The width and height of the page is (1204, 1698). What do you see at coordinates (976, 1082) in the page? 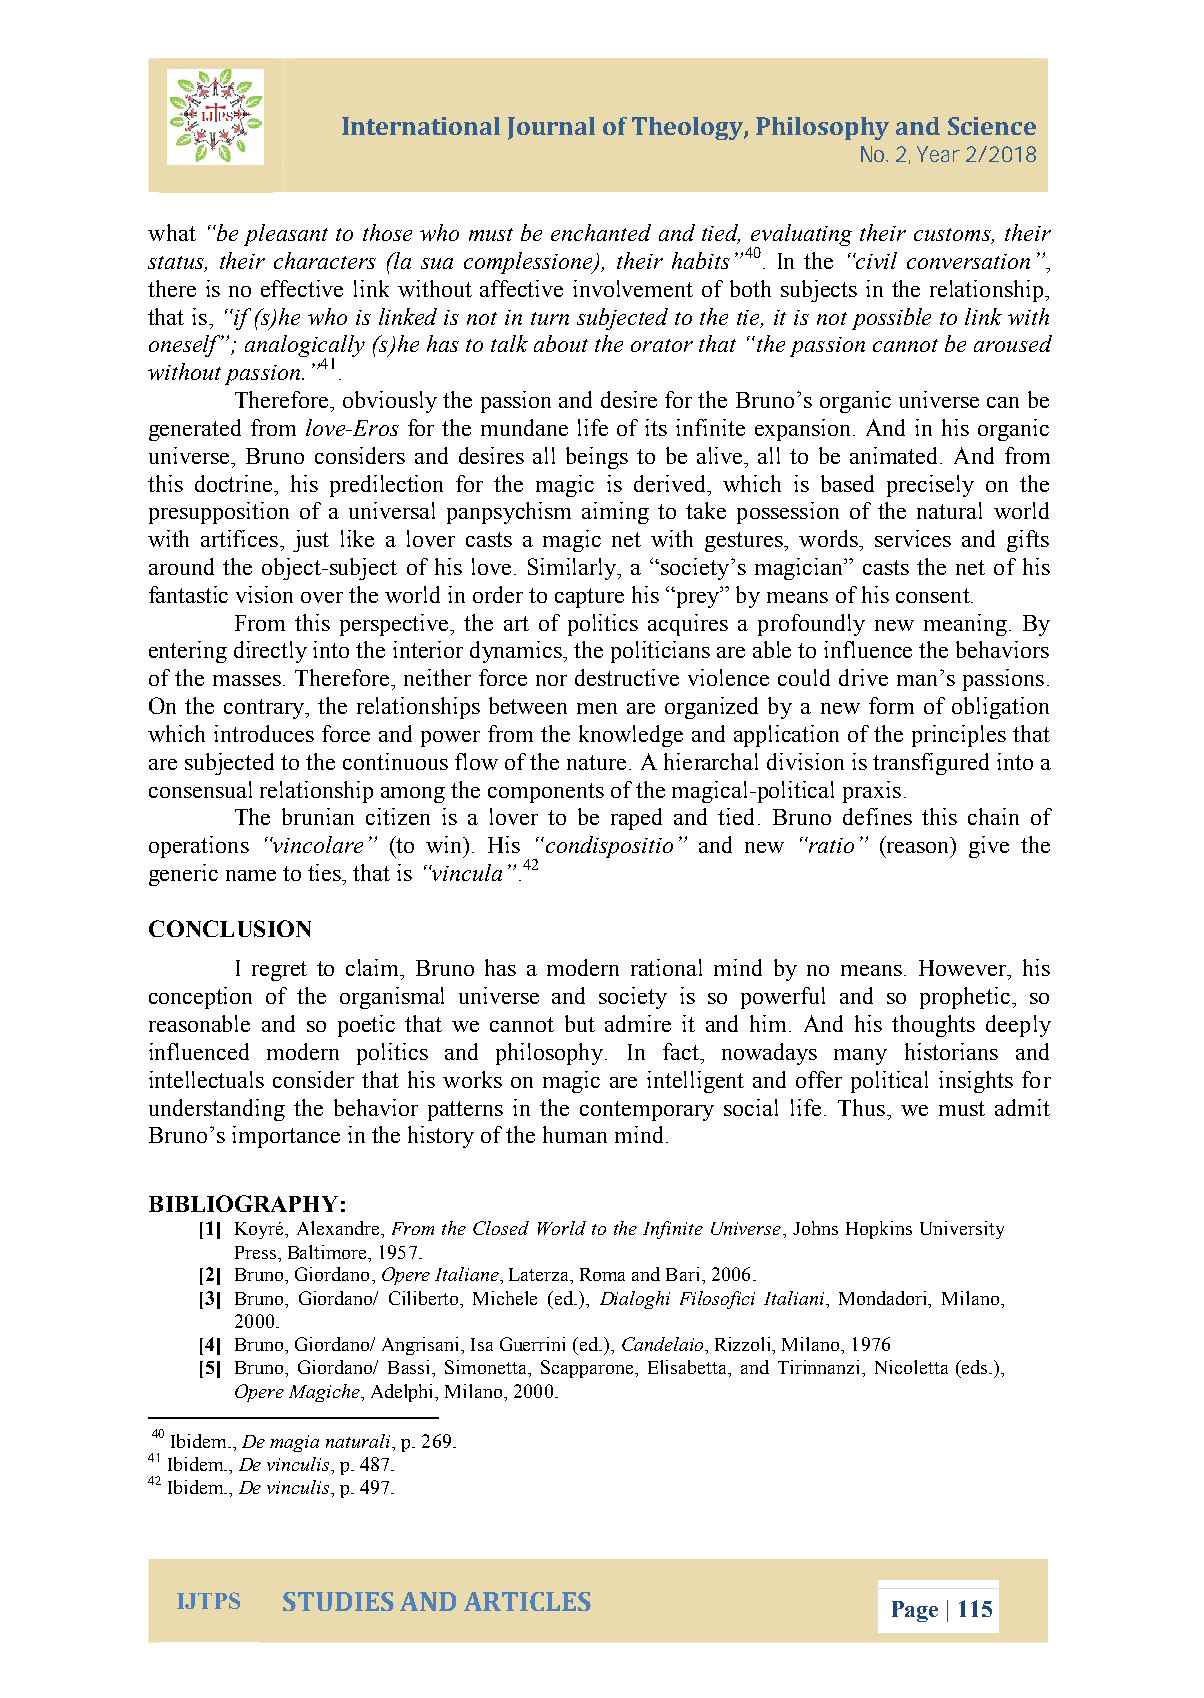
I see `insights` at bounding box center [976, 1082].
